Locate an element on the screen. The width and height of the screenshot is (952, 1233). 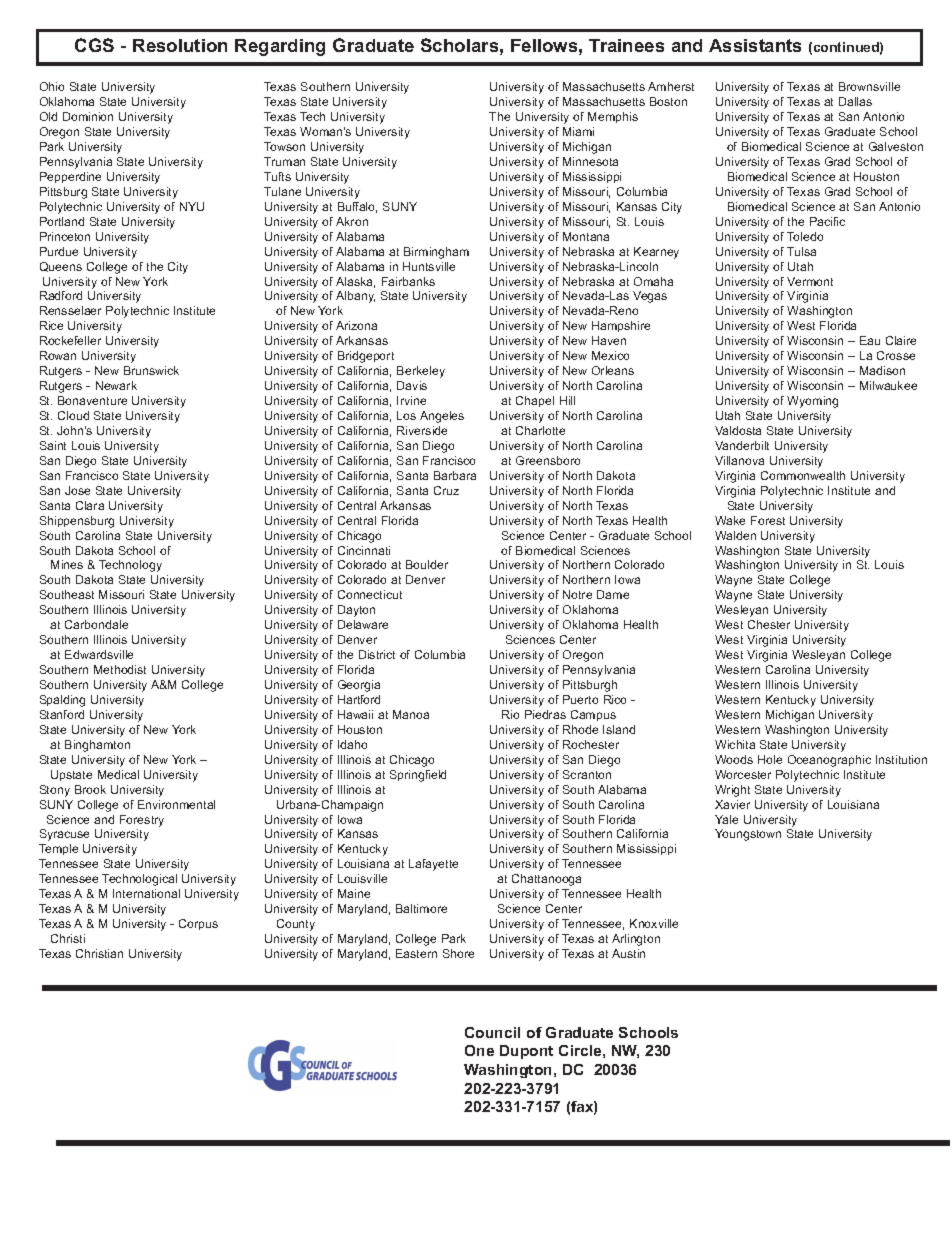
Cruz is located at coordinates (446, 490).
